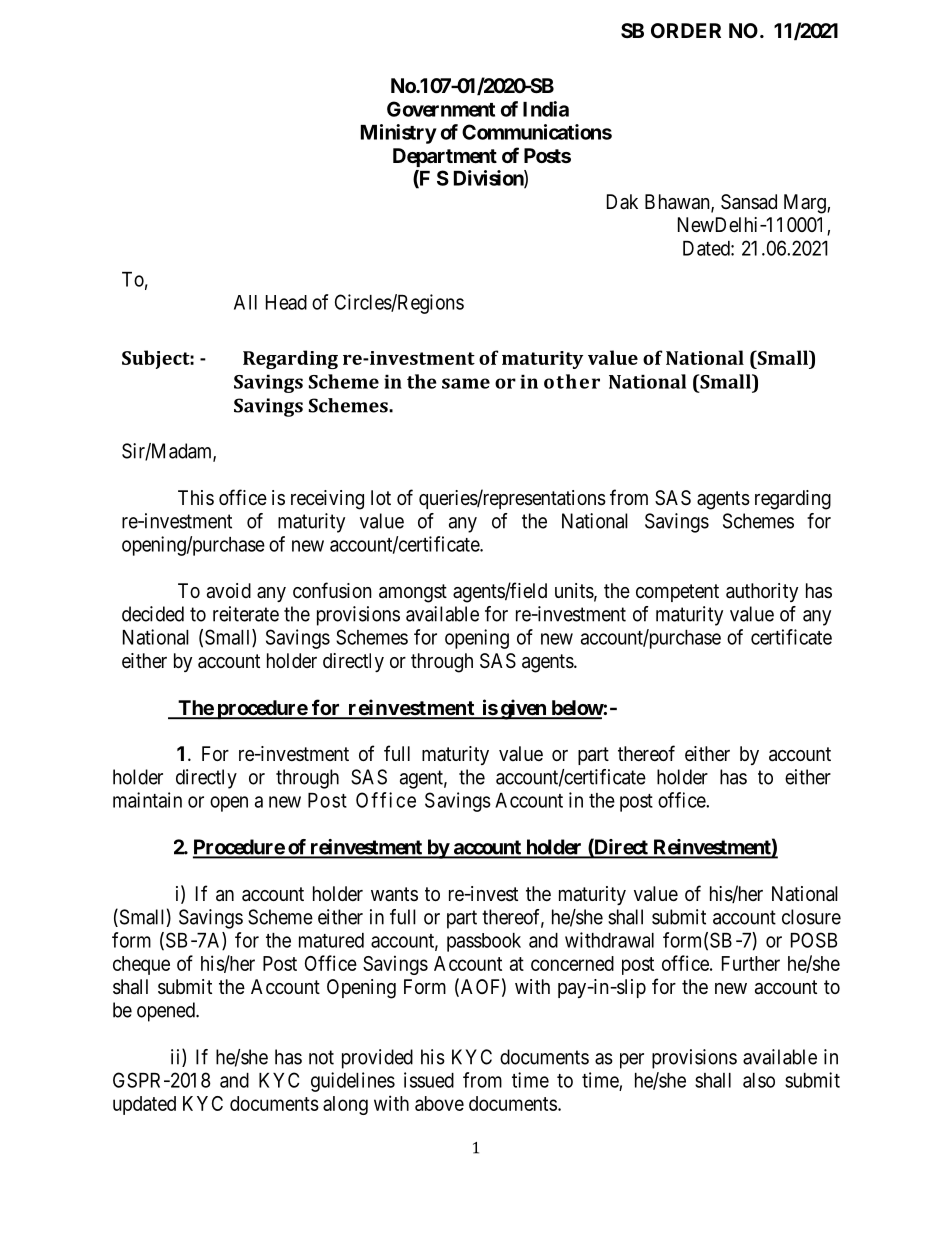 The image size is (952, 1233). What do you see at coordinates (399, 134) in the screenshot?
I see `Ministry` at bounding box center [399, 134].
